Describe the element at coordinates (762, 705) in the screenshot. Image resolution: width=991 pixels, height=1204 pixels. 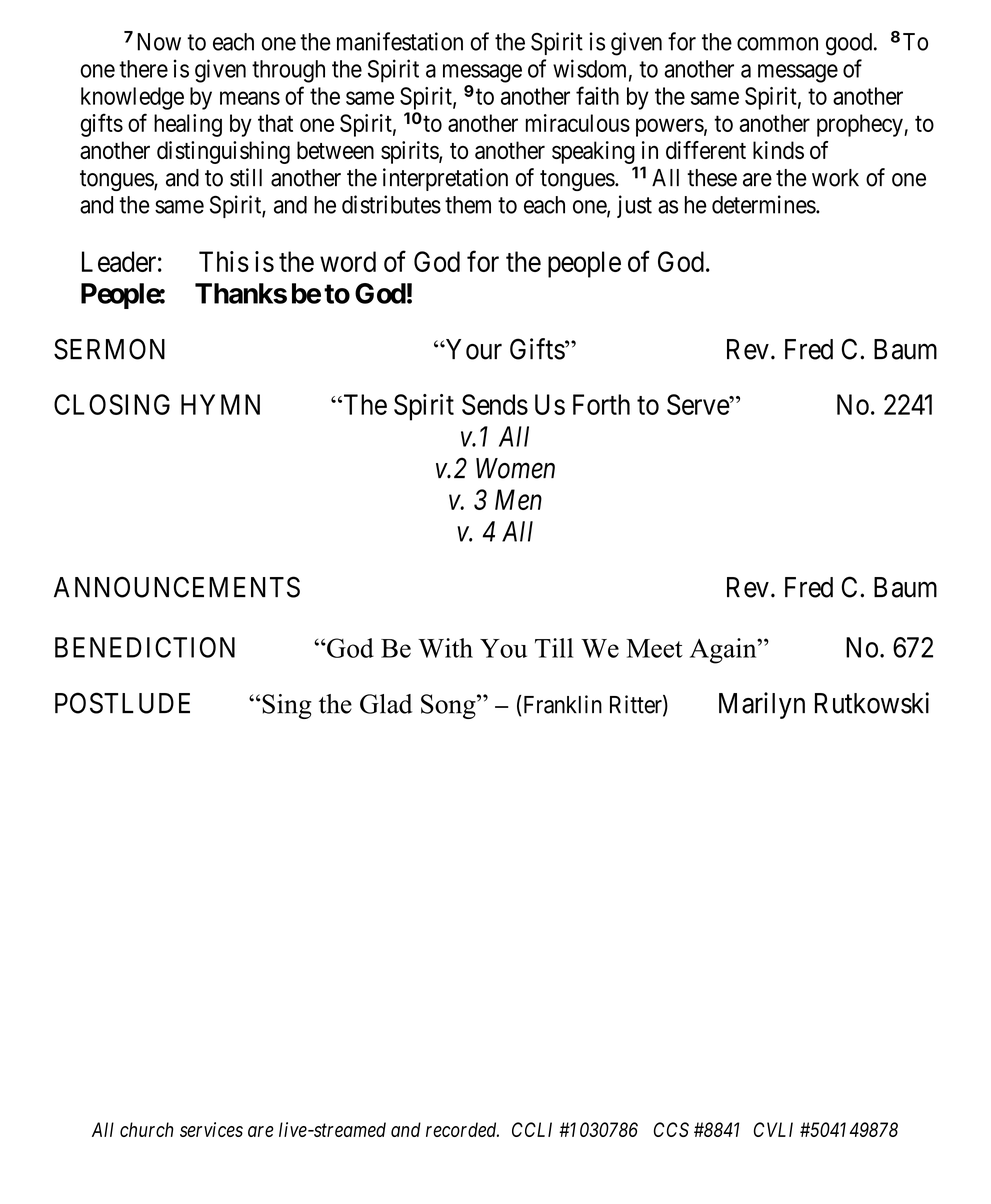
I see `Marilyn` at that location.
